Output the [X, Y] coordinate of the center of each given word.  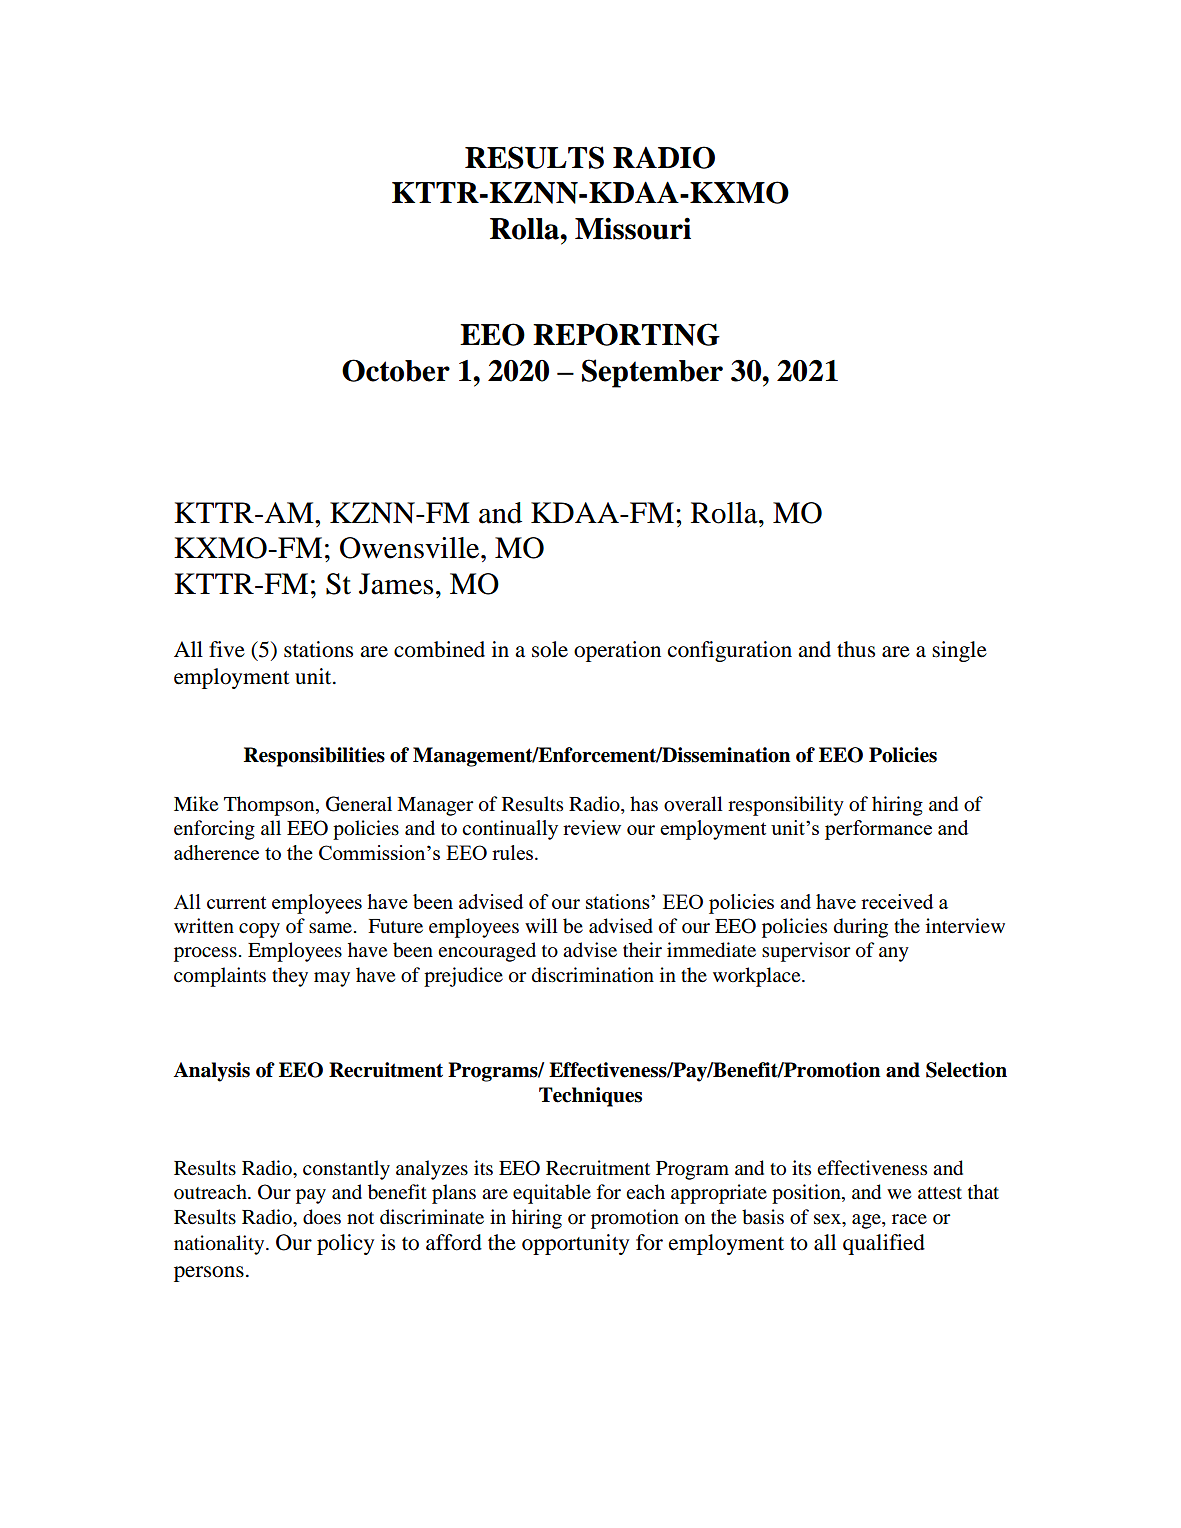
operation [617, 651]
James [396, 584]
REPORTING [626, 334]
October [396, 370]
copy [259, 930]
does [322, 1217]
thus [856, 649]
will [541, 925]
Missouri [633, 228]
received [897, 901]
